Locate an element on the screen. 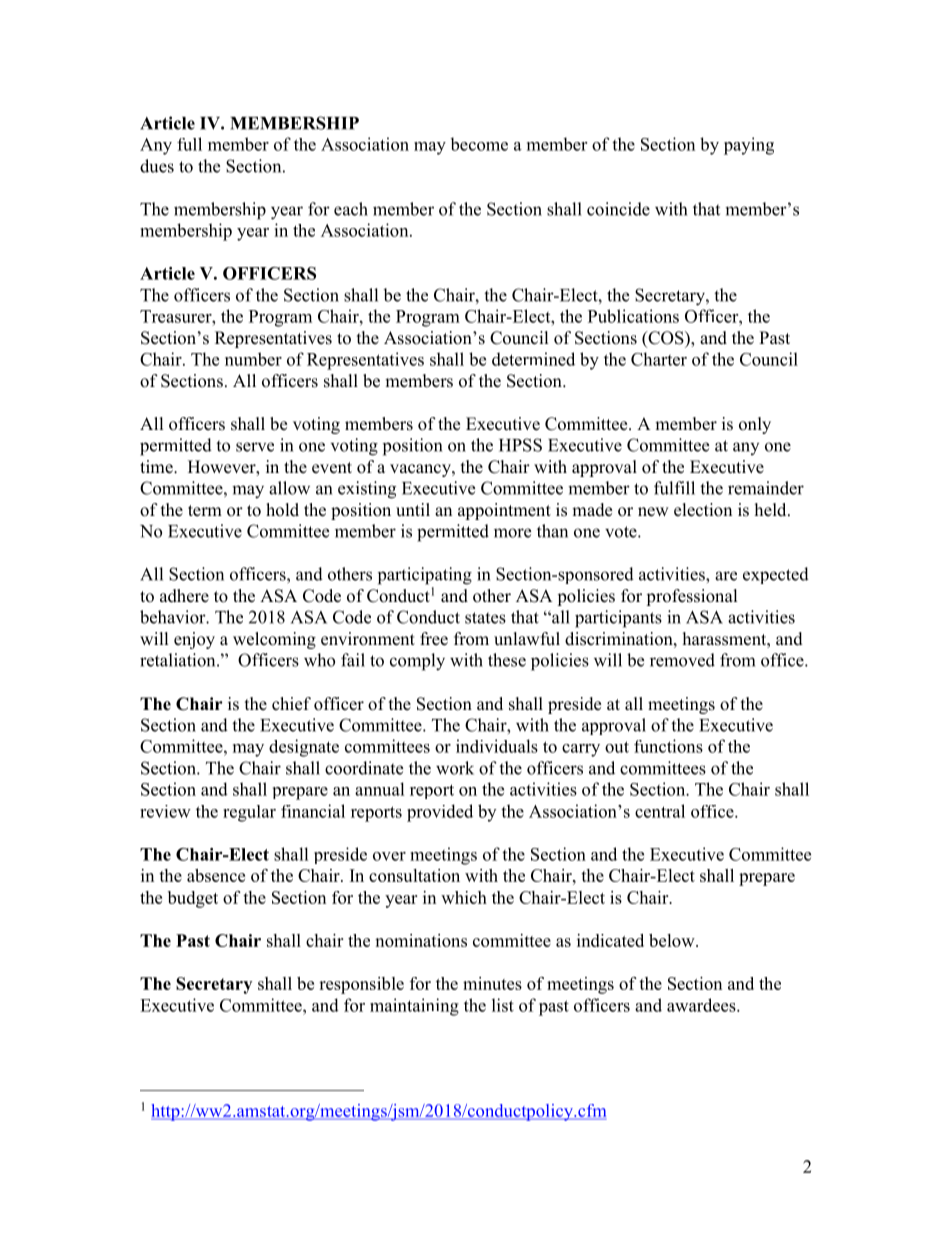 This screenshot has height=1233, width=952. become is located at coordinates (479, 144).
